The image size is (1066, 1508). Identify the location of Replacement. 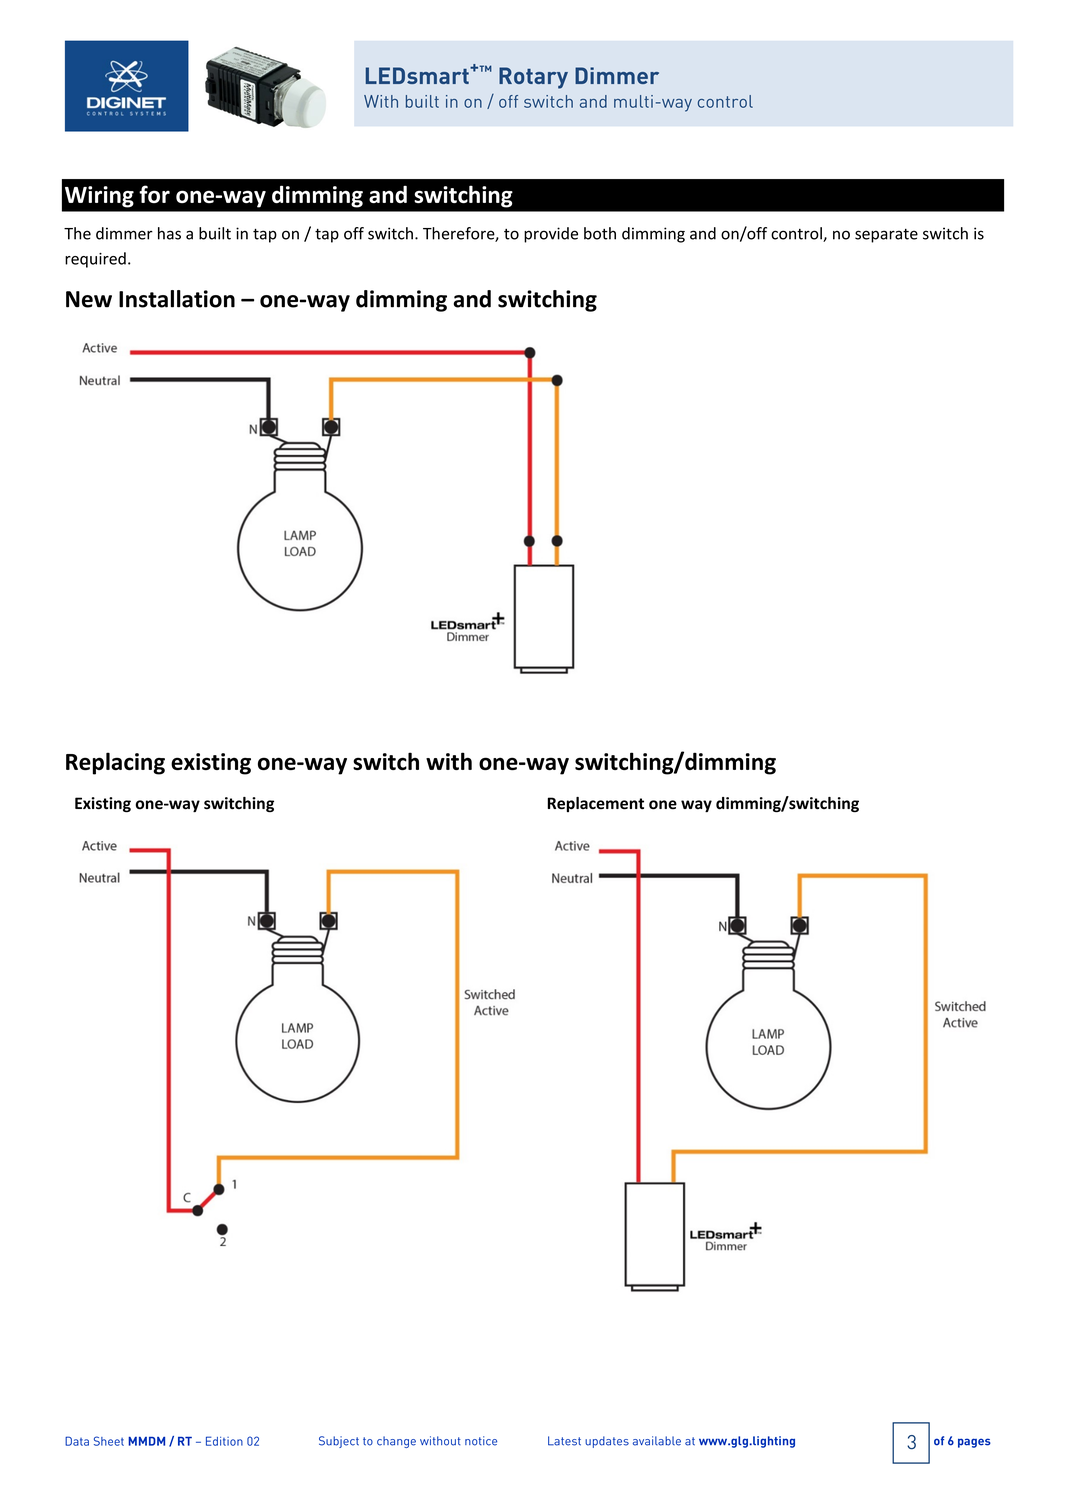
(596, 804).
